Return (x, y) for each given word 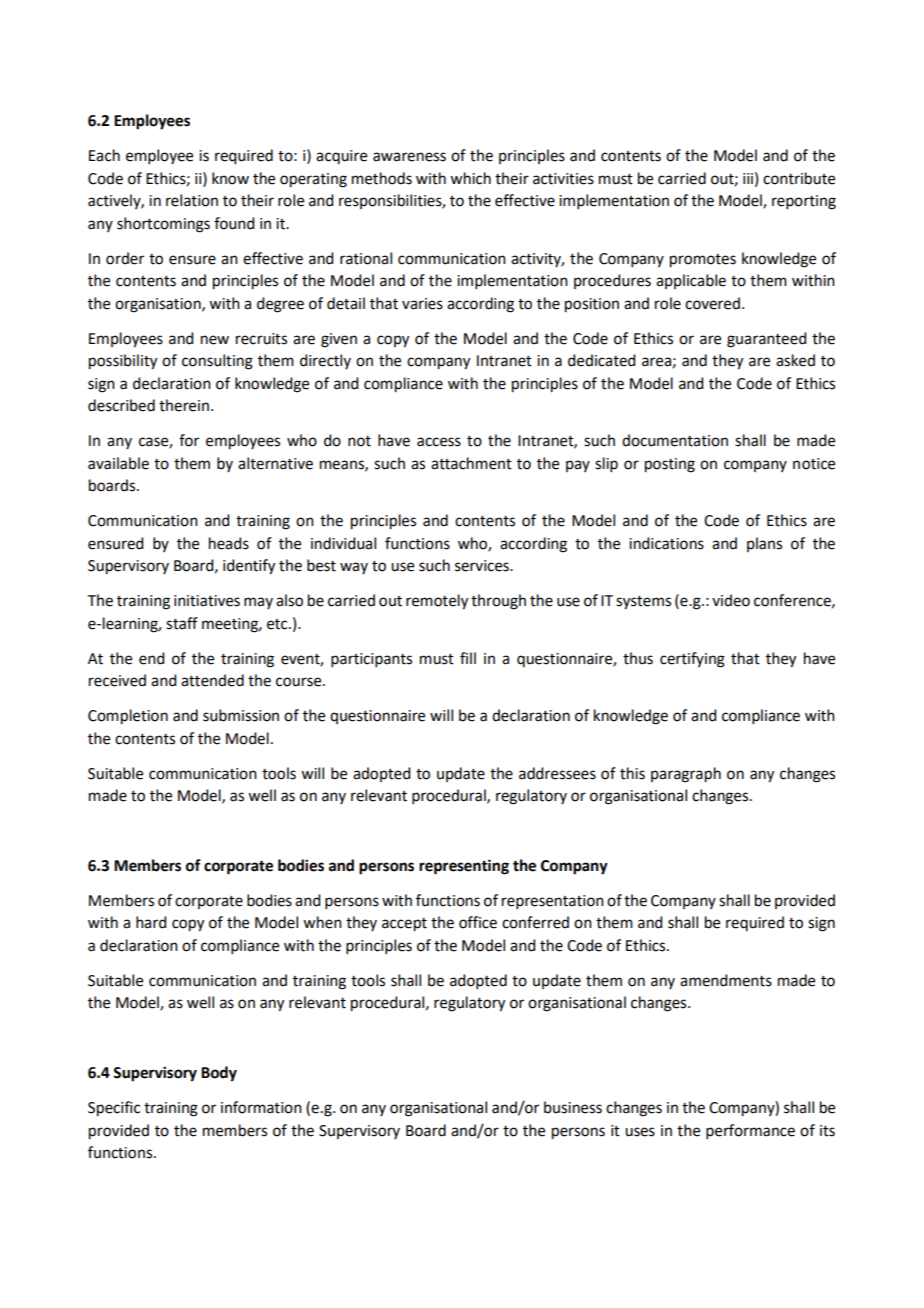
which (470, 178)
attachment (471, 463)
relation (192, 200)
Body (219, 1074)
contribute (799, 178)
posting (670, 465)
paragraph (686, 775)
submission (241, 715)
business (573, 1107)
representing (464, 867)
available (118, 463)
